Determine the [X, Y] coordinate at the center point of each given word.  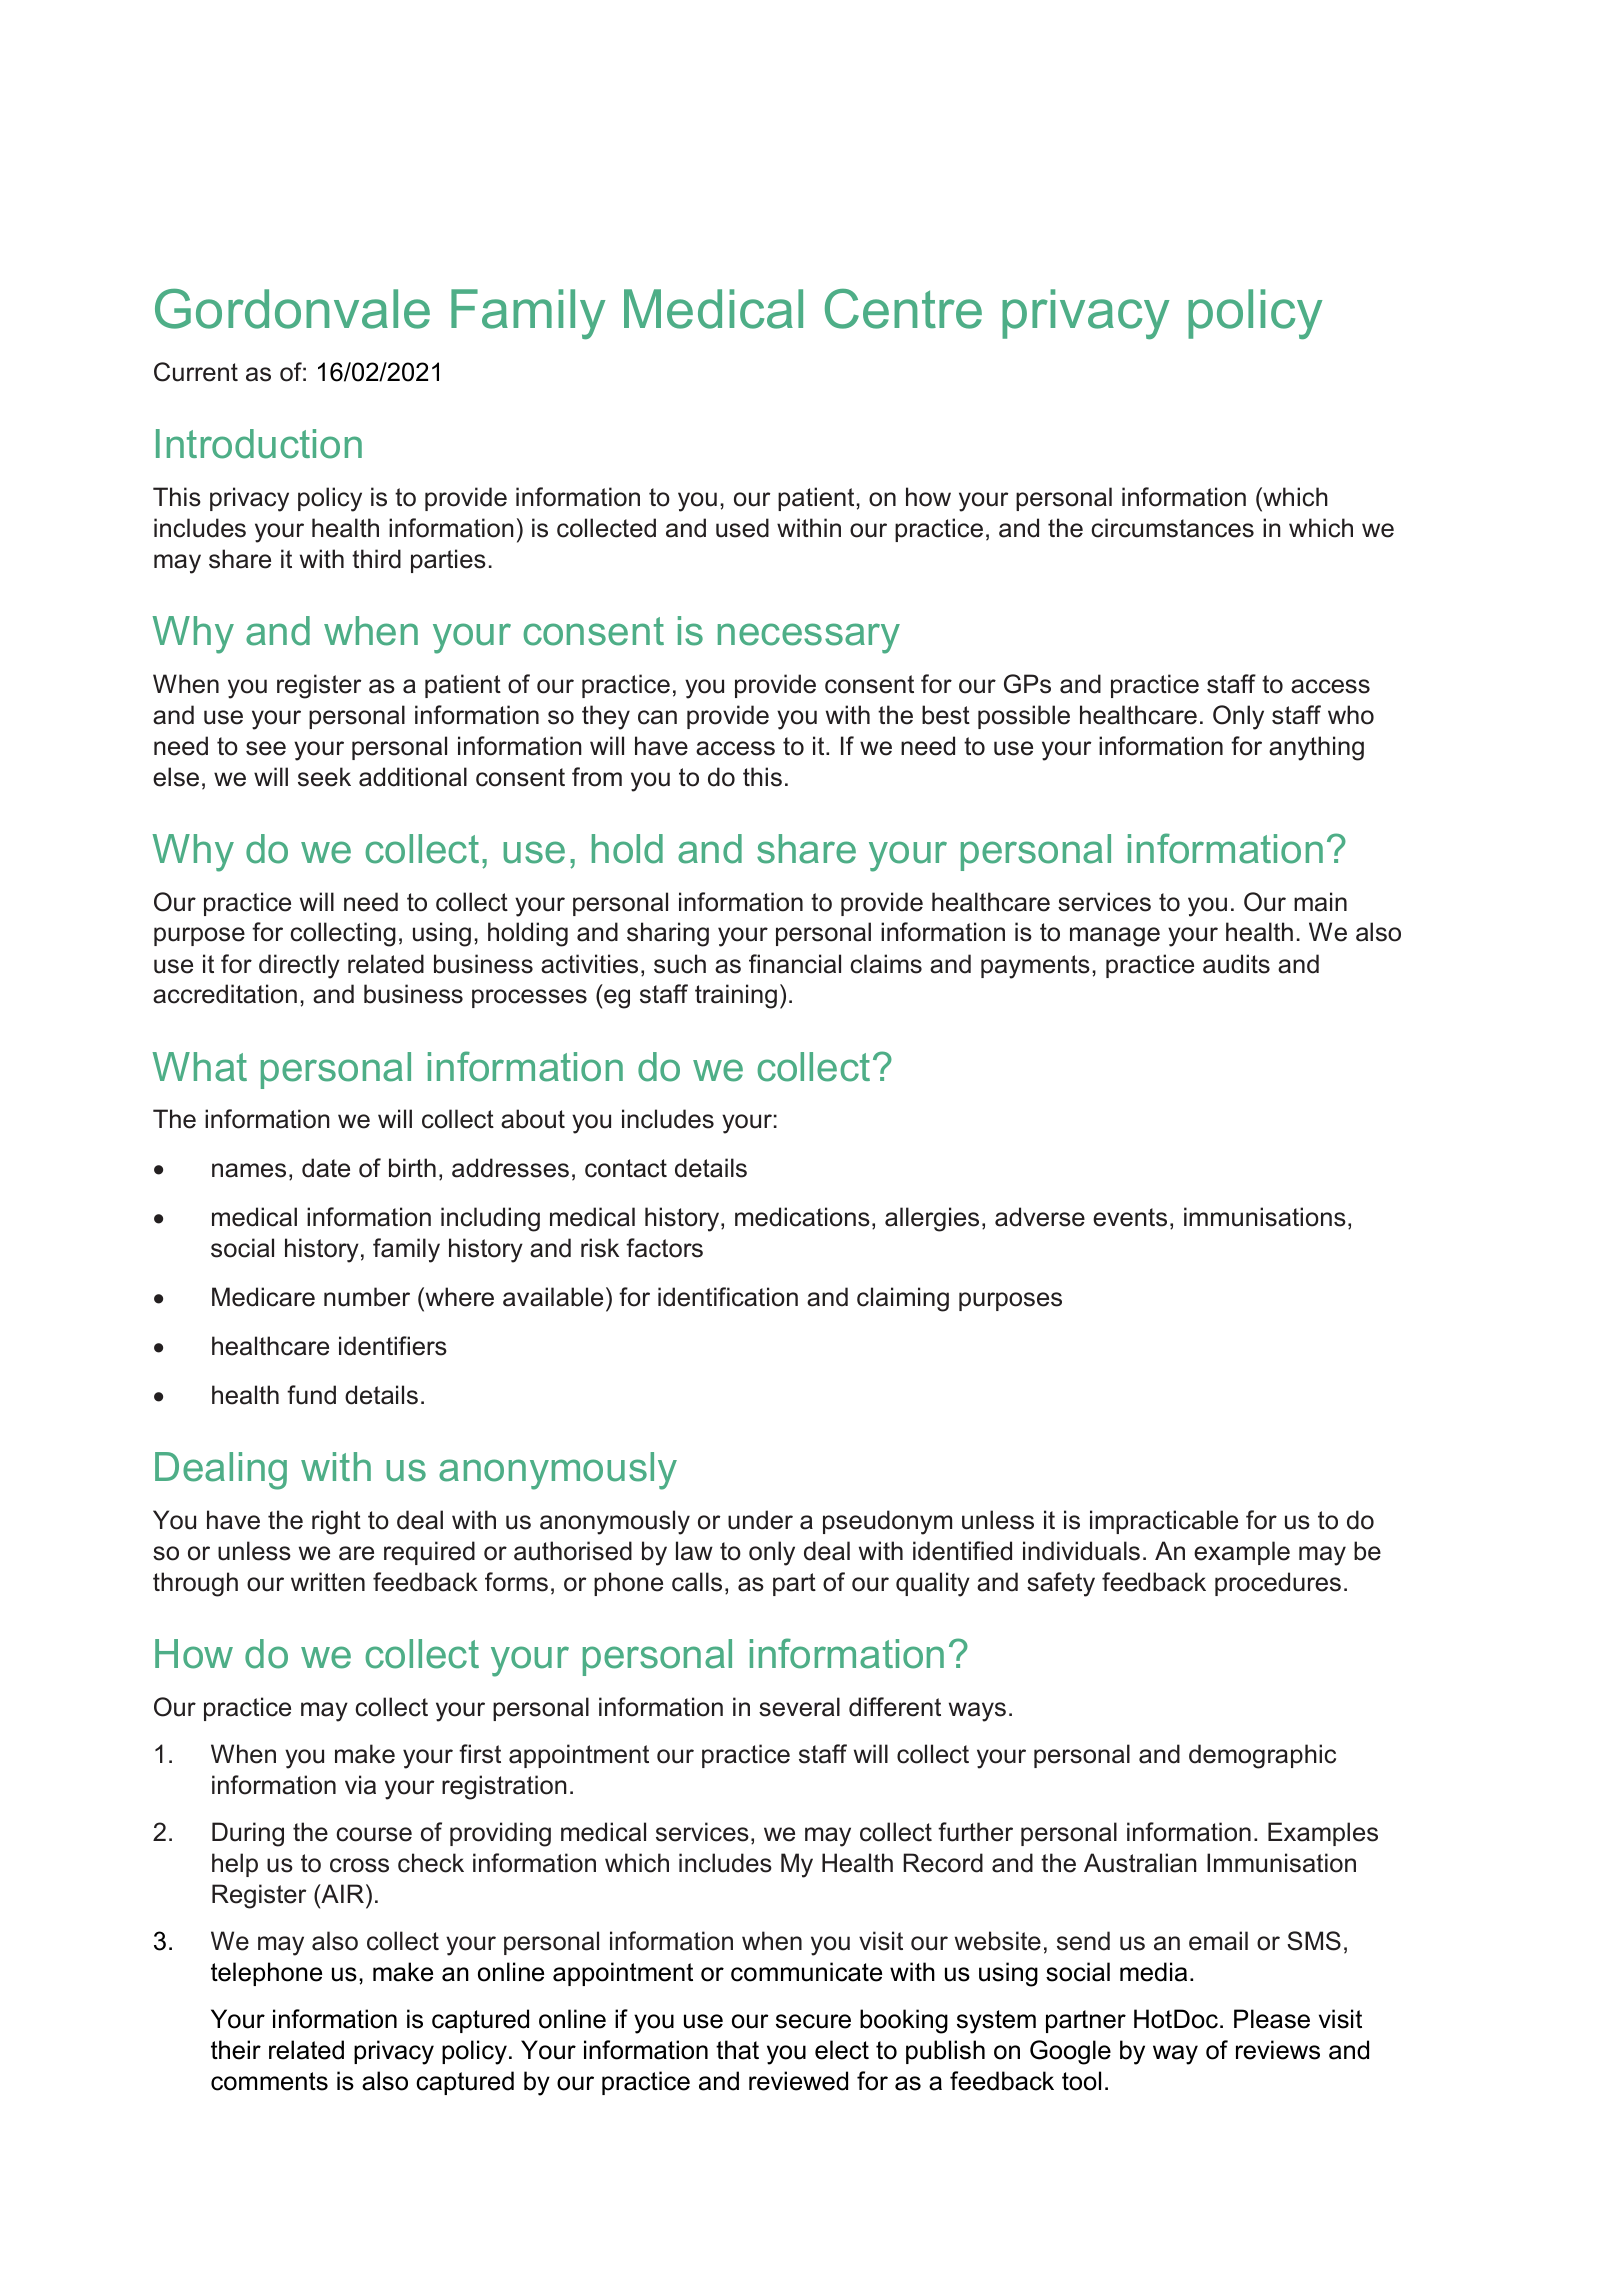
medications [802, 1217]
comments [269, 2081]
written [328, 1582]
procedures [1278, 1584]
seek [324, 777]
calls [697, 1582]
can [657, 717]
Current [196, 372]
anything [1316, 748]
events [1130, 1217]
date [326, 1168]
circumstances [1172, 528]
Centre [903, 309]
